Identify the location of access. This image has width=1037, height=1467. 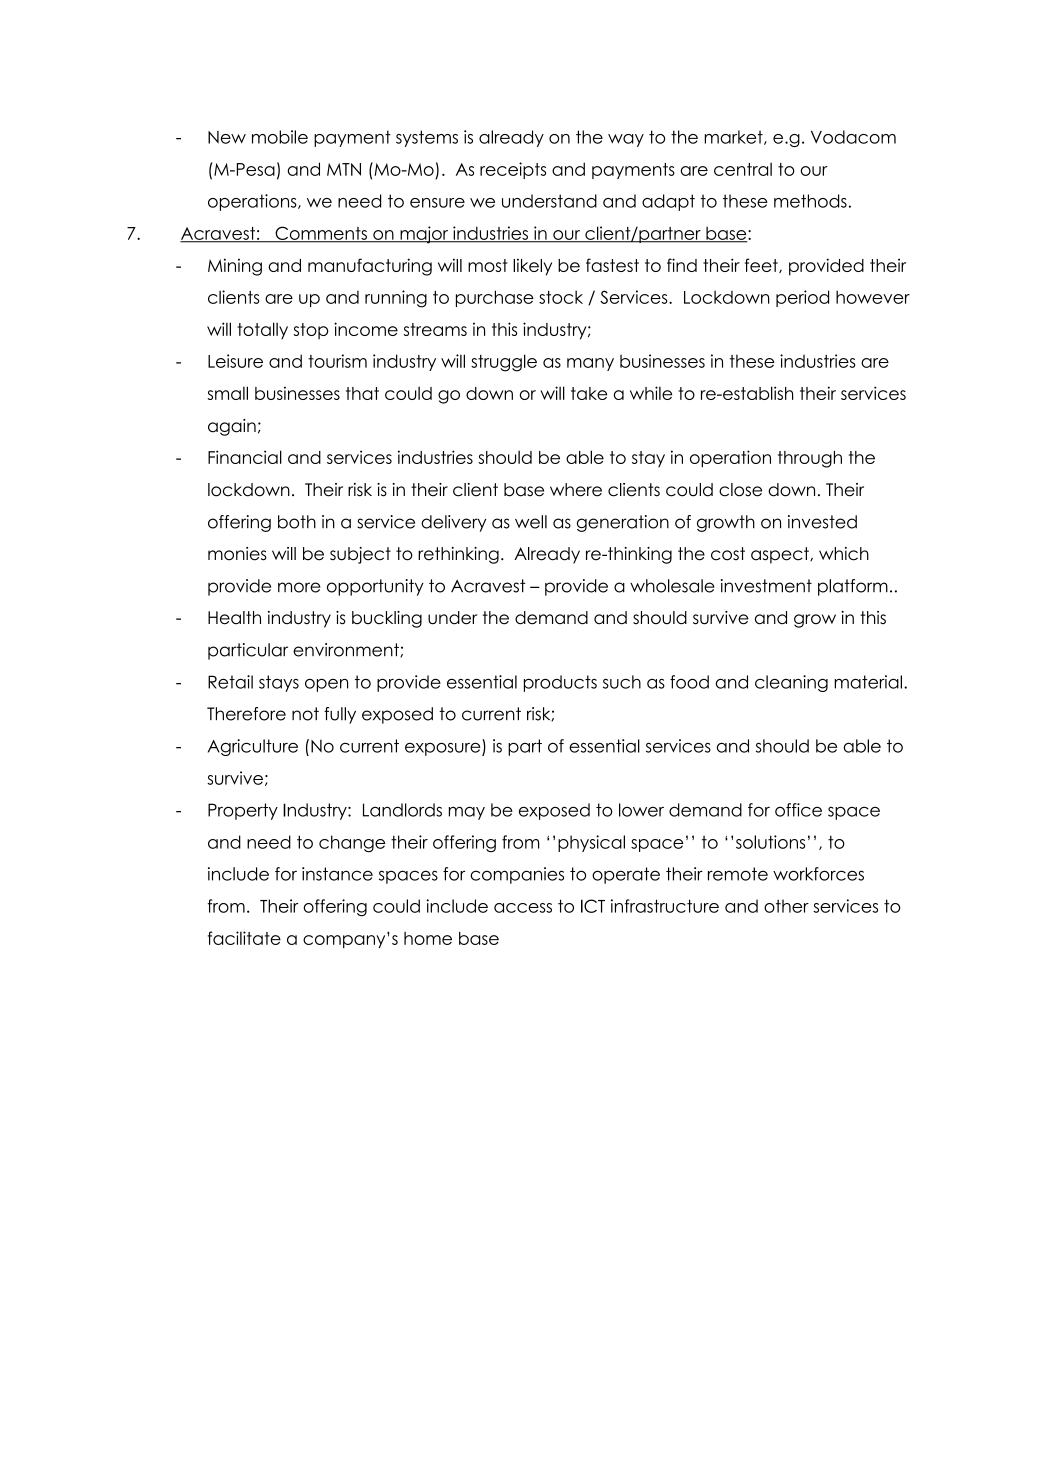
(523, 908).
